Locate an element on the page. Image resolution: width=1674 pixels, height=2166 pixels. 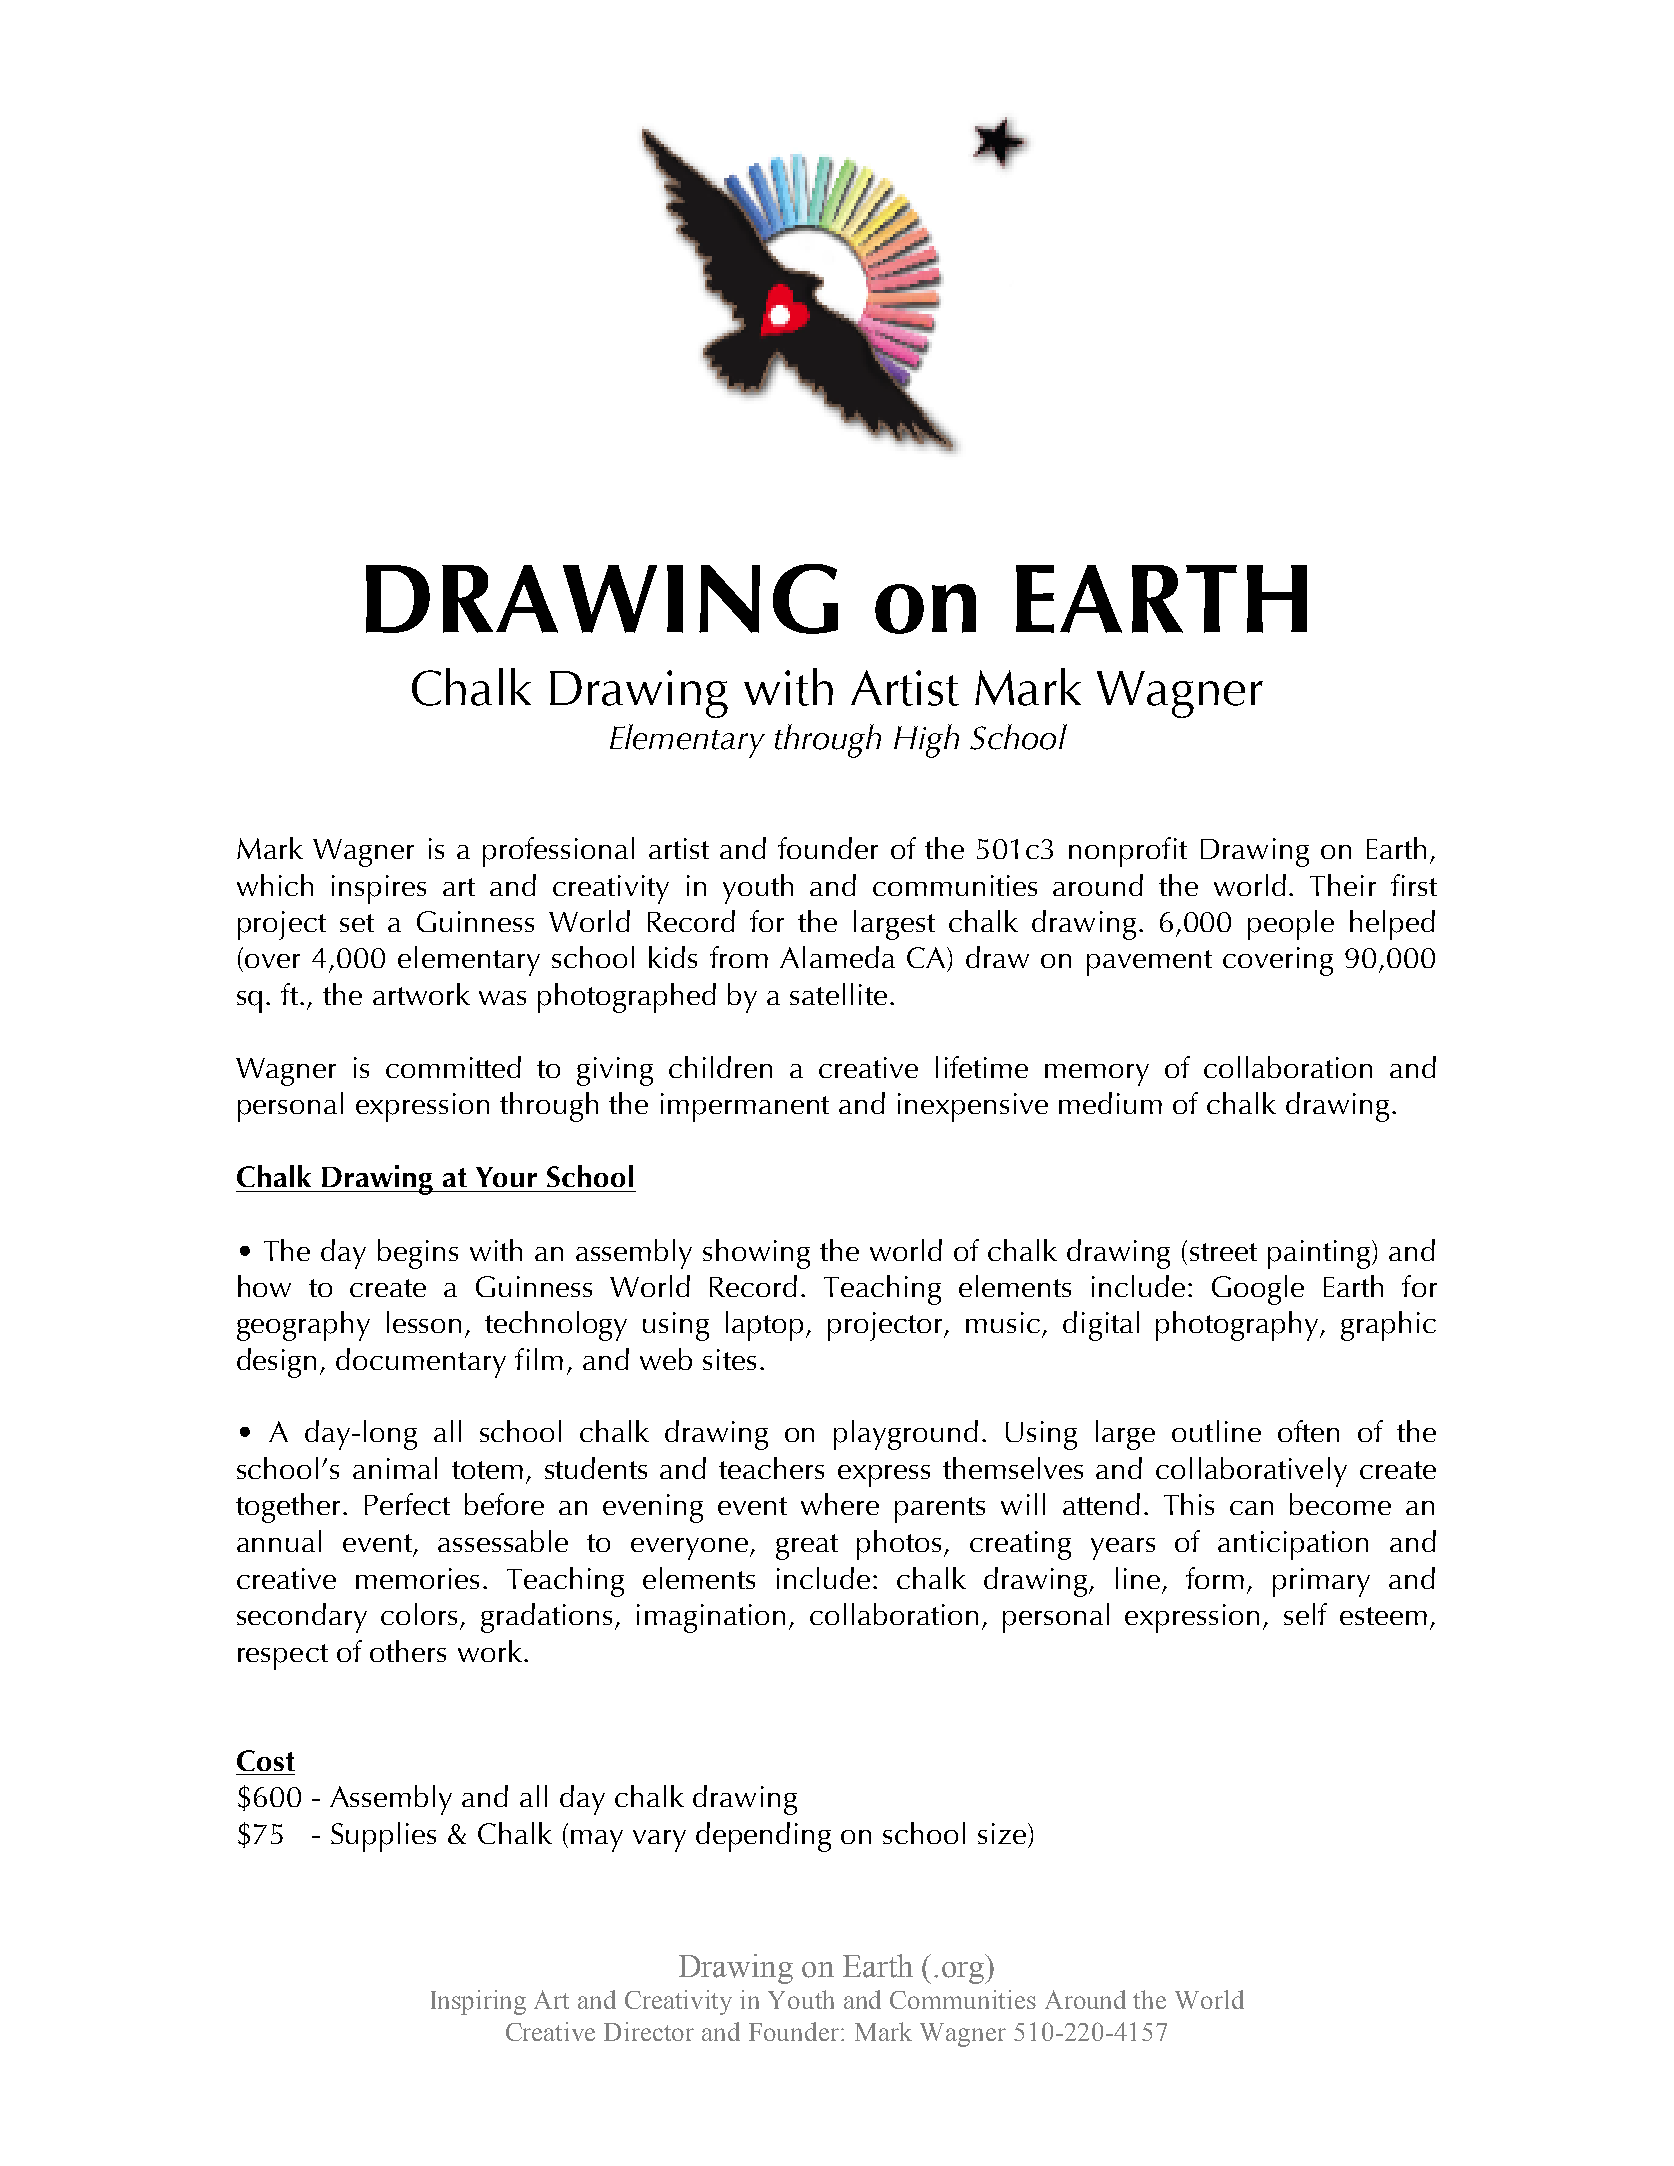
inspires is located at coordinates (379, 889).
